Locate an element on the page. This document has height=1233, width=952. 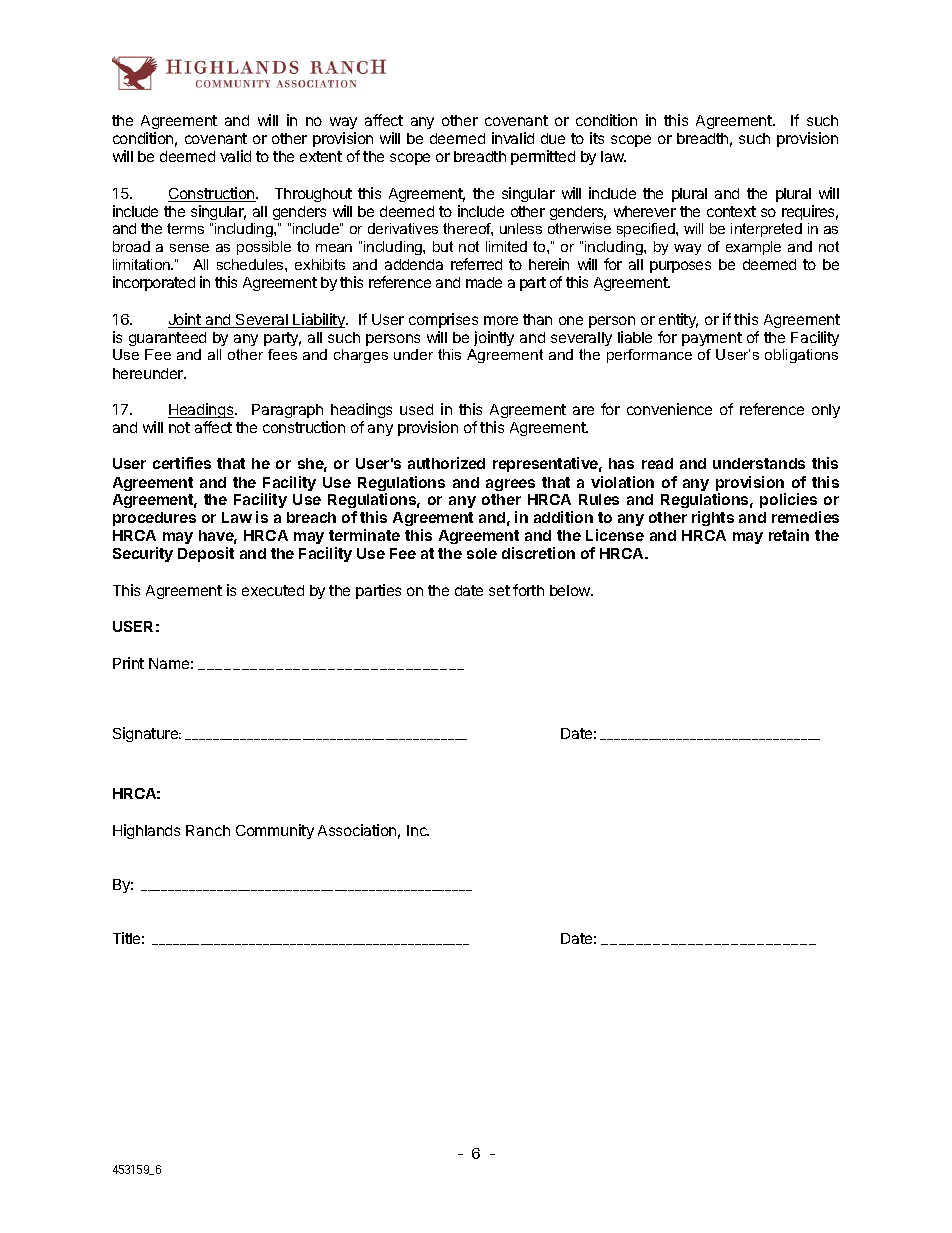
Ranch is located at coordinates (208, 830).
